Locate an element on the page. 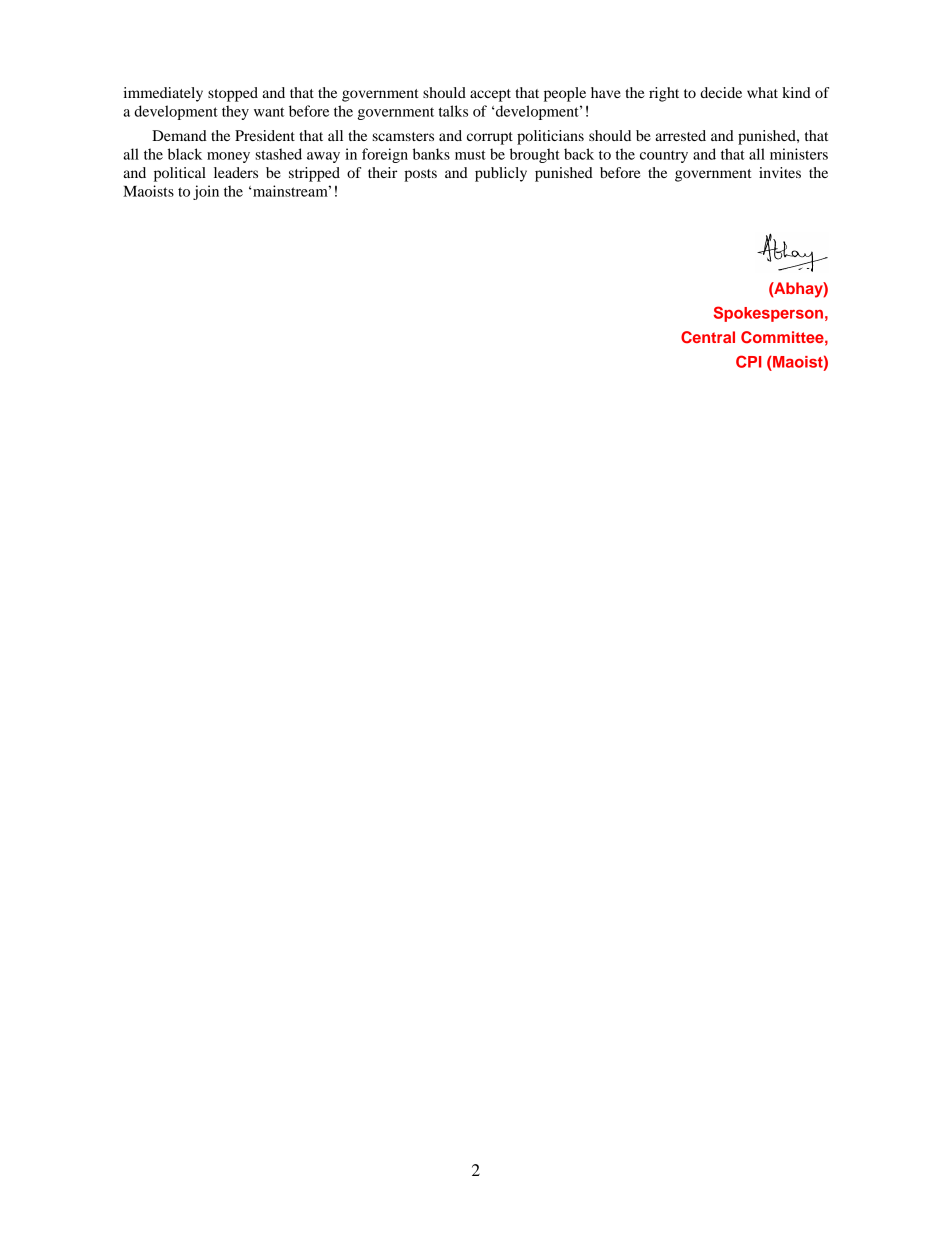  money is located at coordinates (228, 157).
